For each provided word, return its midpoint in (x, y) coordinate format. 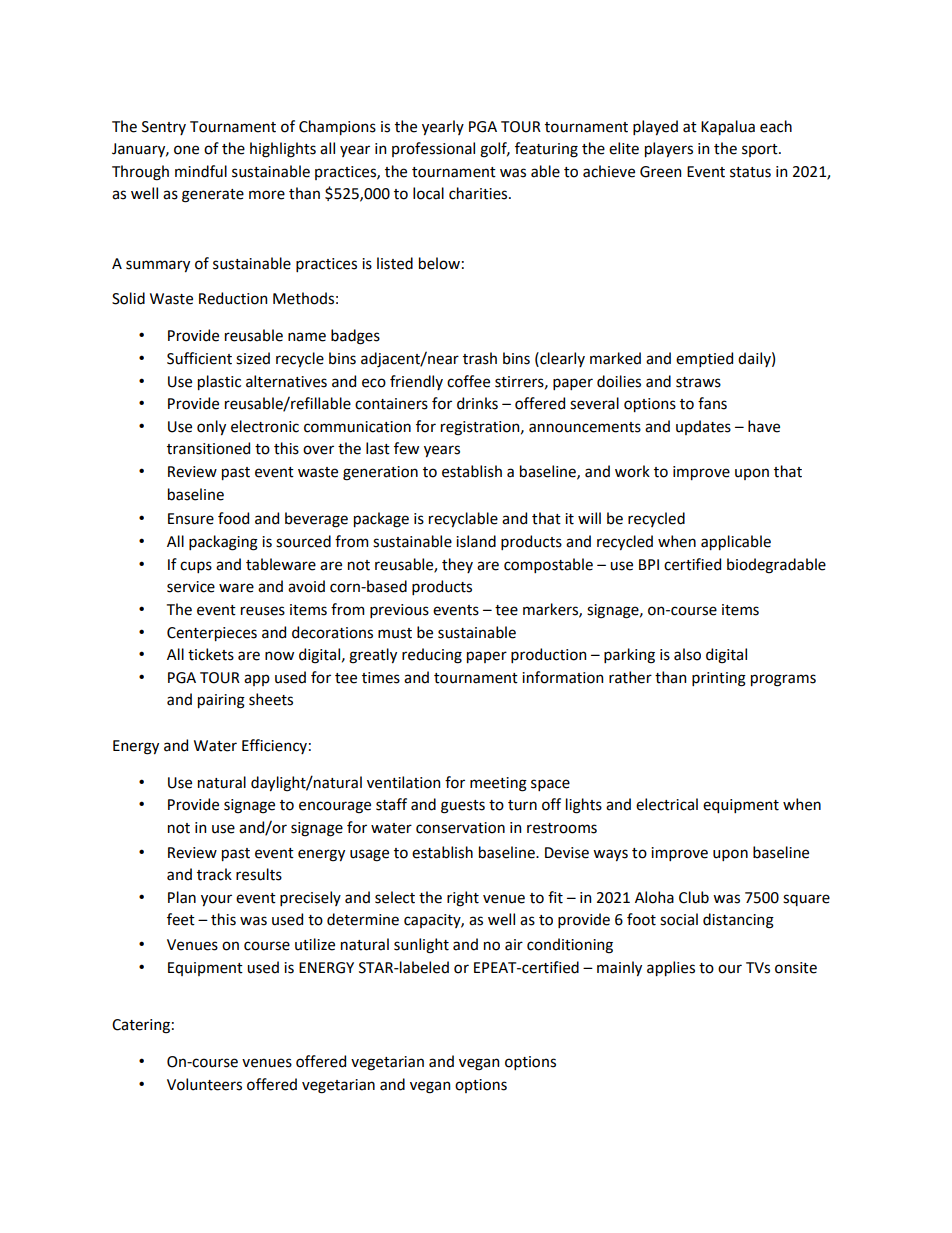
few (406, 448)
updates (703, 427)
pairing (221, 701)
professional (433, 149)
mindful (201, 171)
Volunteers (204, 1084)
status (750, 172)
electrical (667, 804)
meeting (498, 784)
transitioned (208, 448)
